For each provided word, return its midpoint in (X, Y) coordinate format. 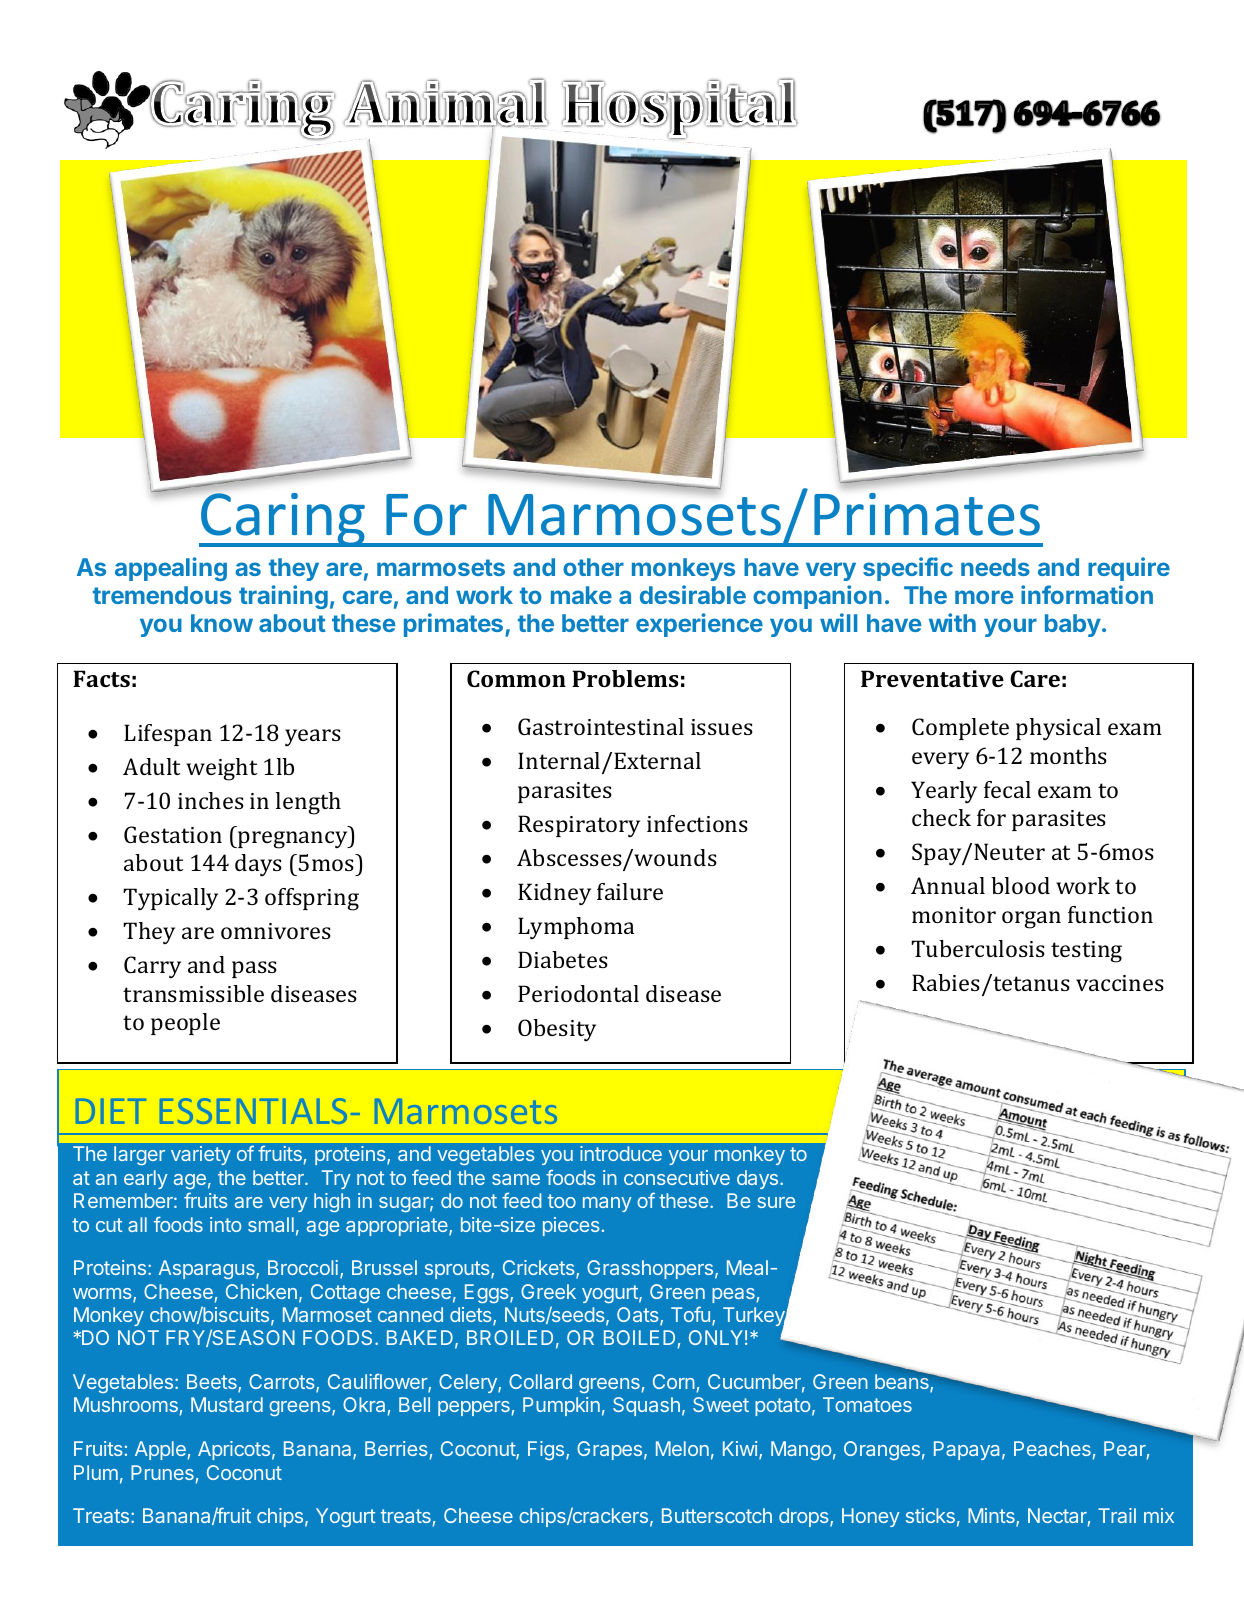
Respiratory (579, 826)
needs (995, 567)
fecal (1007, 789)
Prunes (162, 1472)
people (185, 1024)
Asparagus (208, 1269)
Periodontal (578, 993)
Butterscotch (717, 1515)
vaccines (1120, 983)
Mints (992, 1517)
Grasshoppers (650, 1269)
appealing (171, 569)
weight (221, 769)
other (593, 567)
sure (776, 1202)
